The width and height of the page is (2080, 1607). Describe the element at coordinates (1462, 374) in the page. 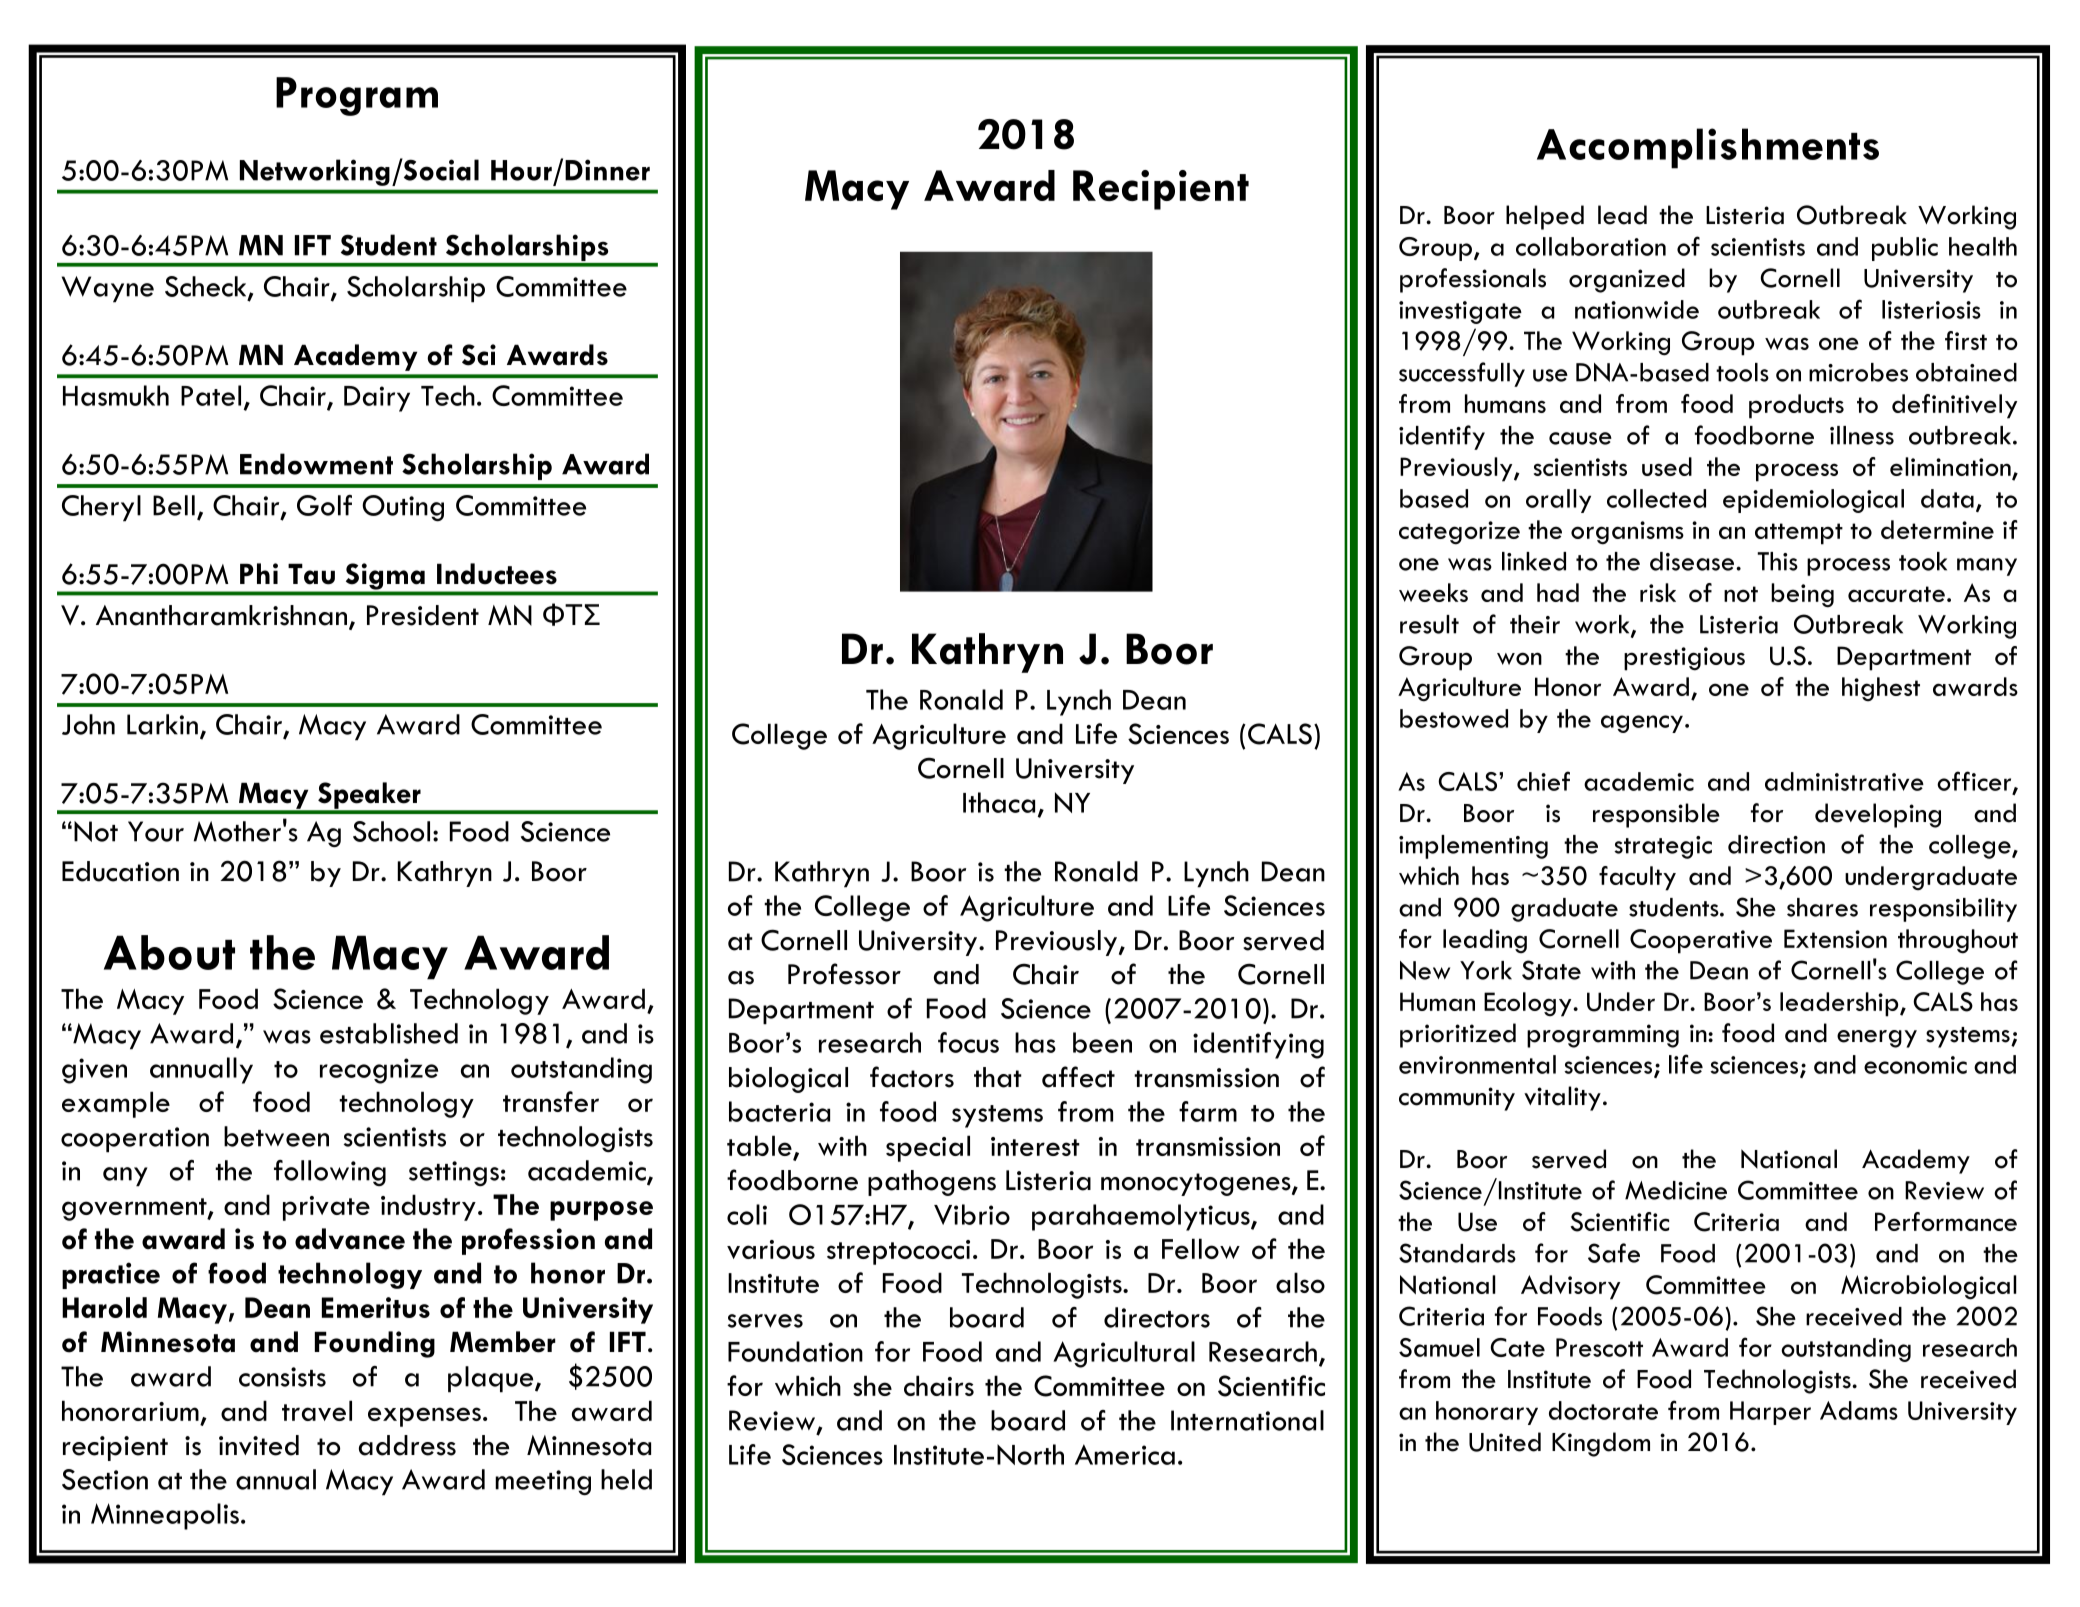

I see `successfully` at that location.
